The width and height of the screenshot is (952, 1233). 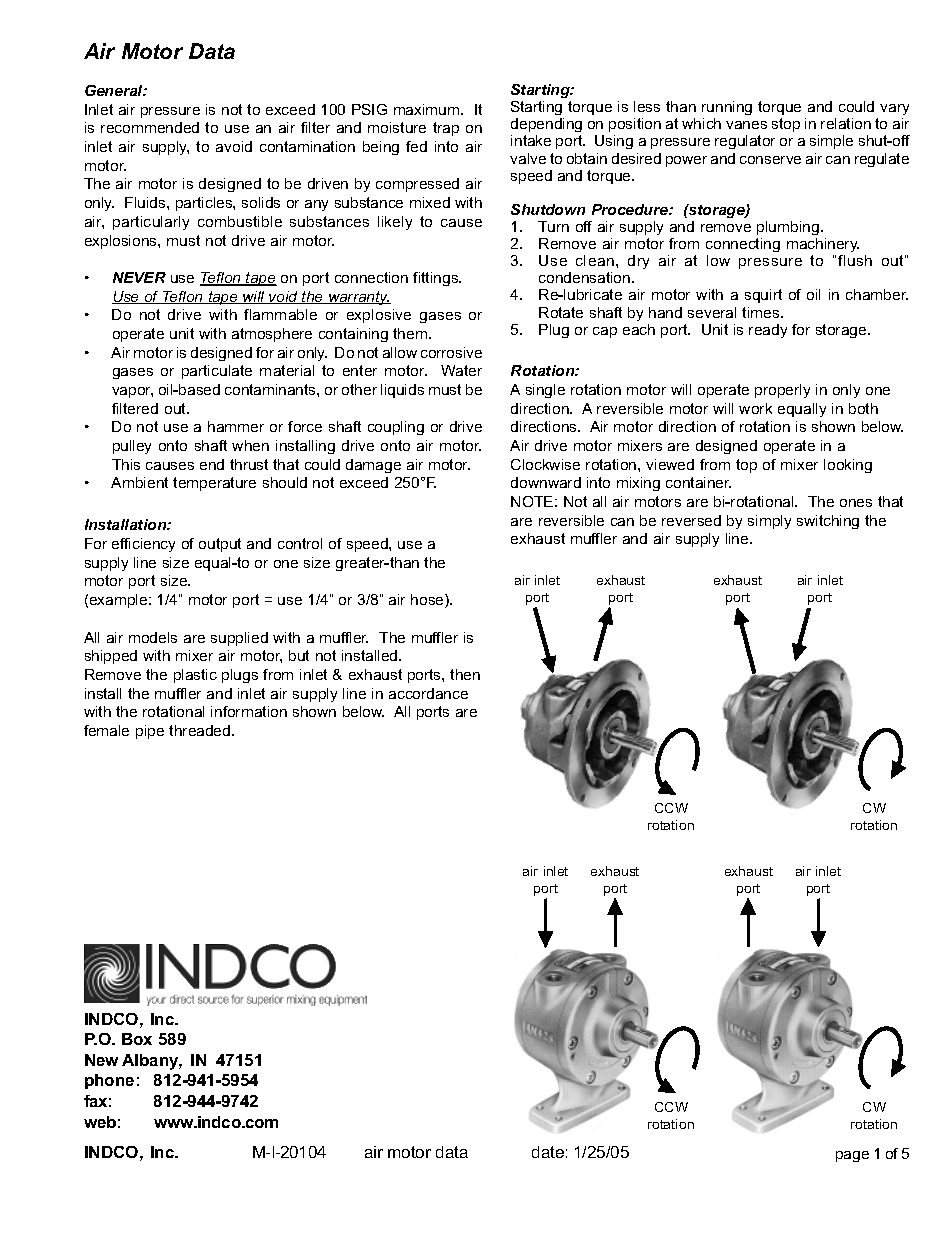 What do you see at coordinates (465, 674) in the screenshot?
I see `then` at bounding box center [465, 674].
